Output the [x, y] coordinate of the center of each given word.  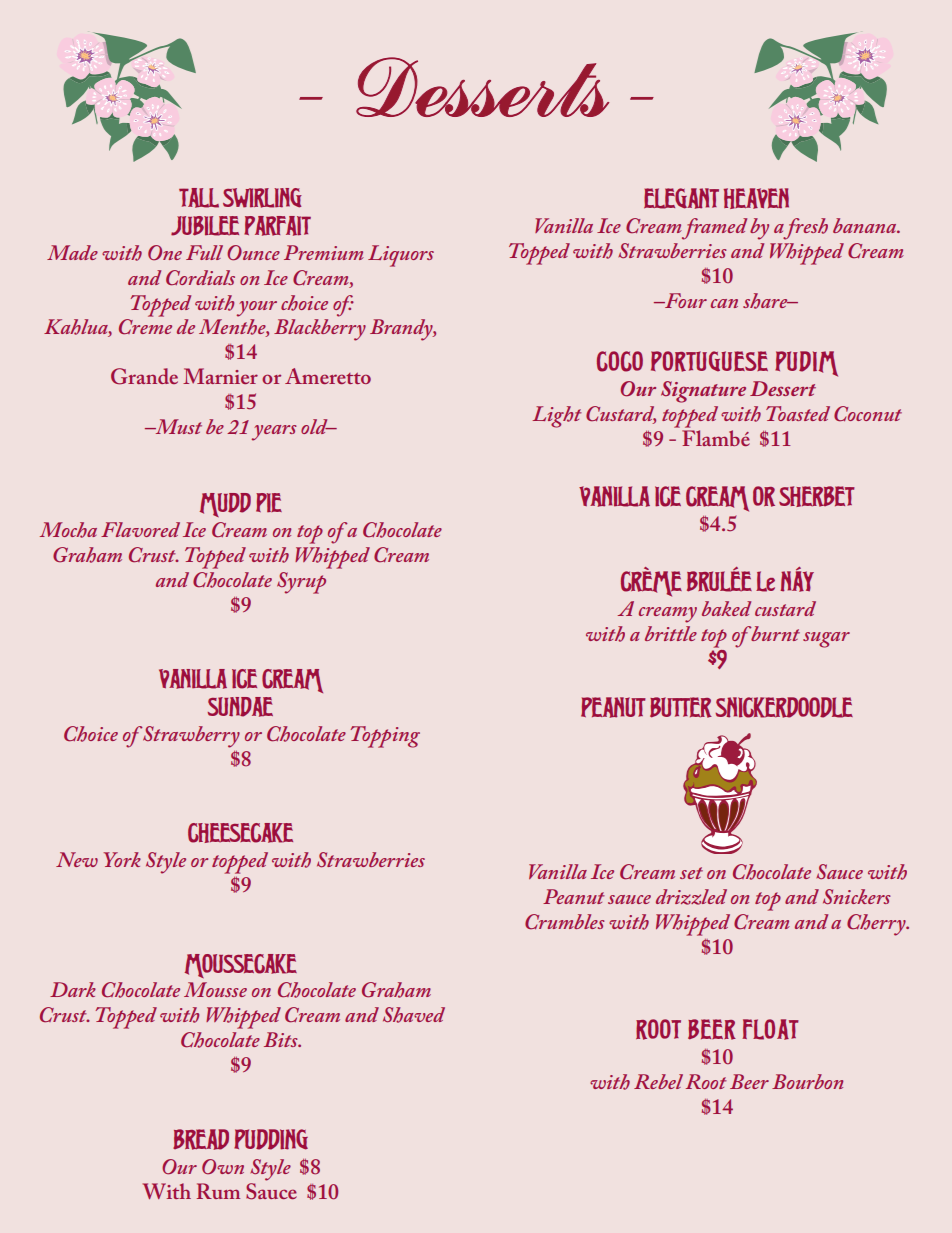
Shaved [414, 1015]
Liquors [401, 256]
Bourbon [807, 1081]
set [691, 873]
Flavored [140, 529]
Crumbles [565, 922]
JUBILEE [205, 226]
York [122, 859]
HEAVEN [756, 198]
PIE [269, 502]
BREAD [201, 1139]
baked [726, 608]
